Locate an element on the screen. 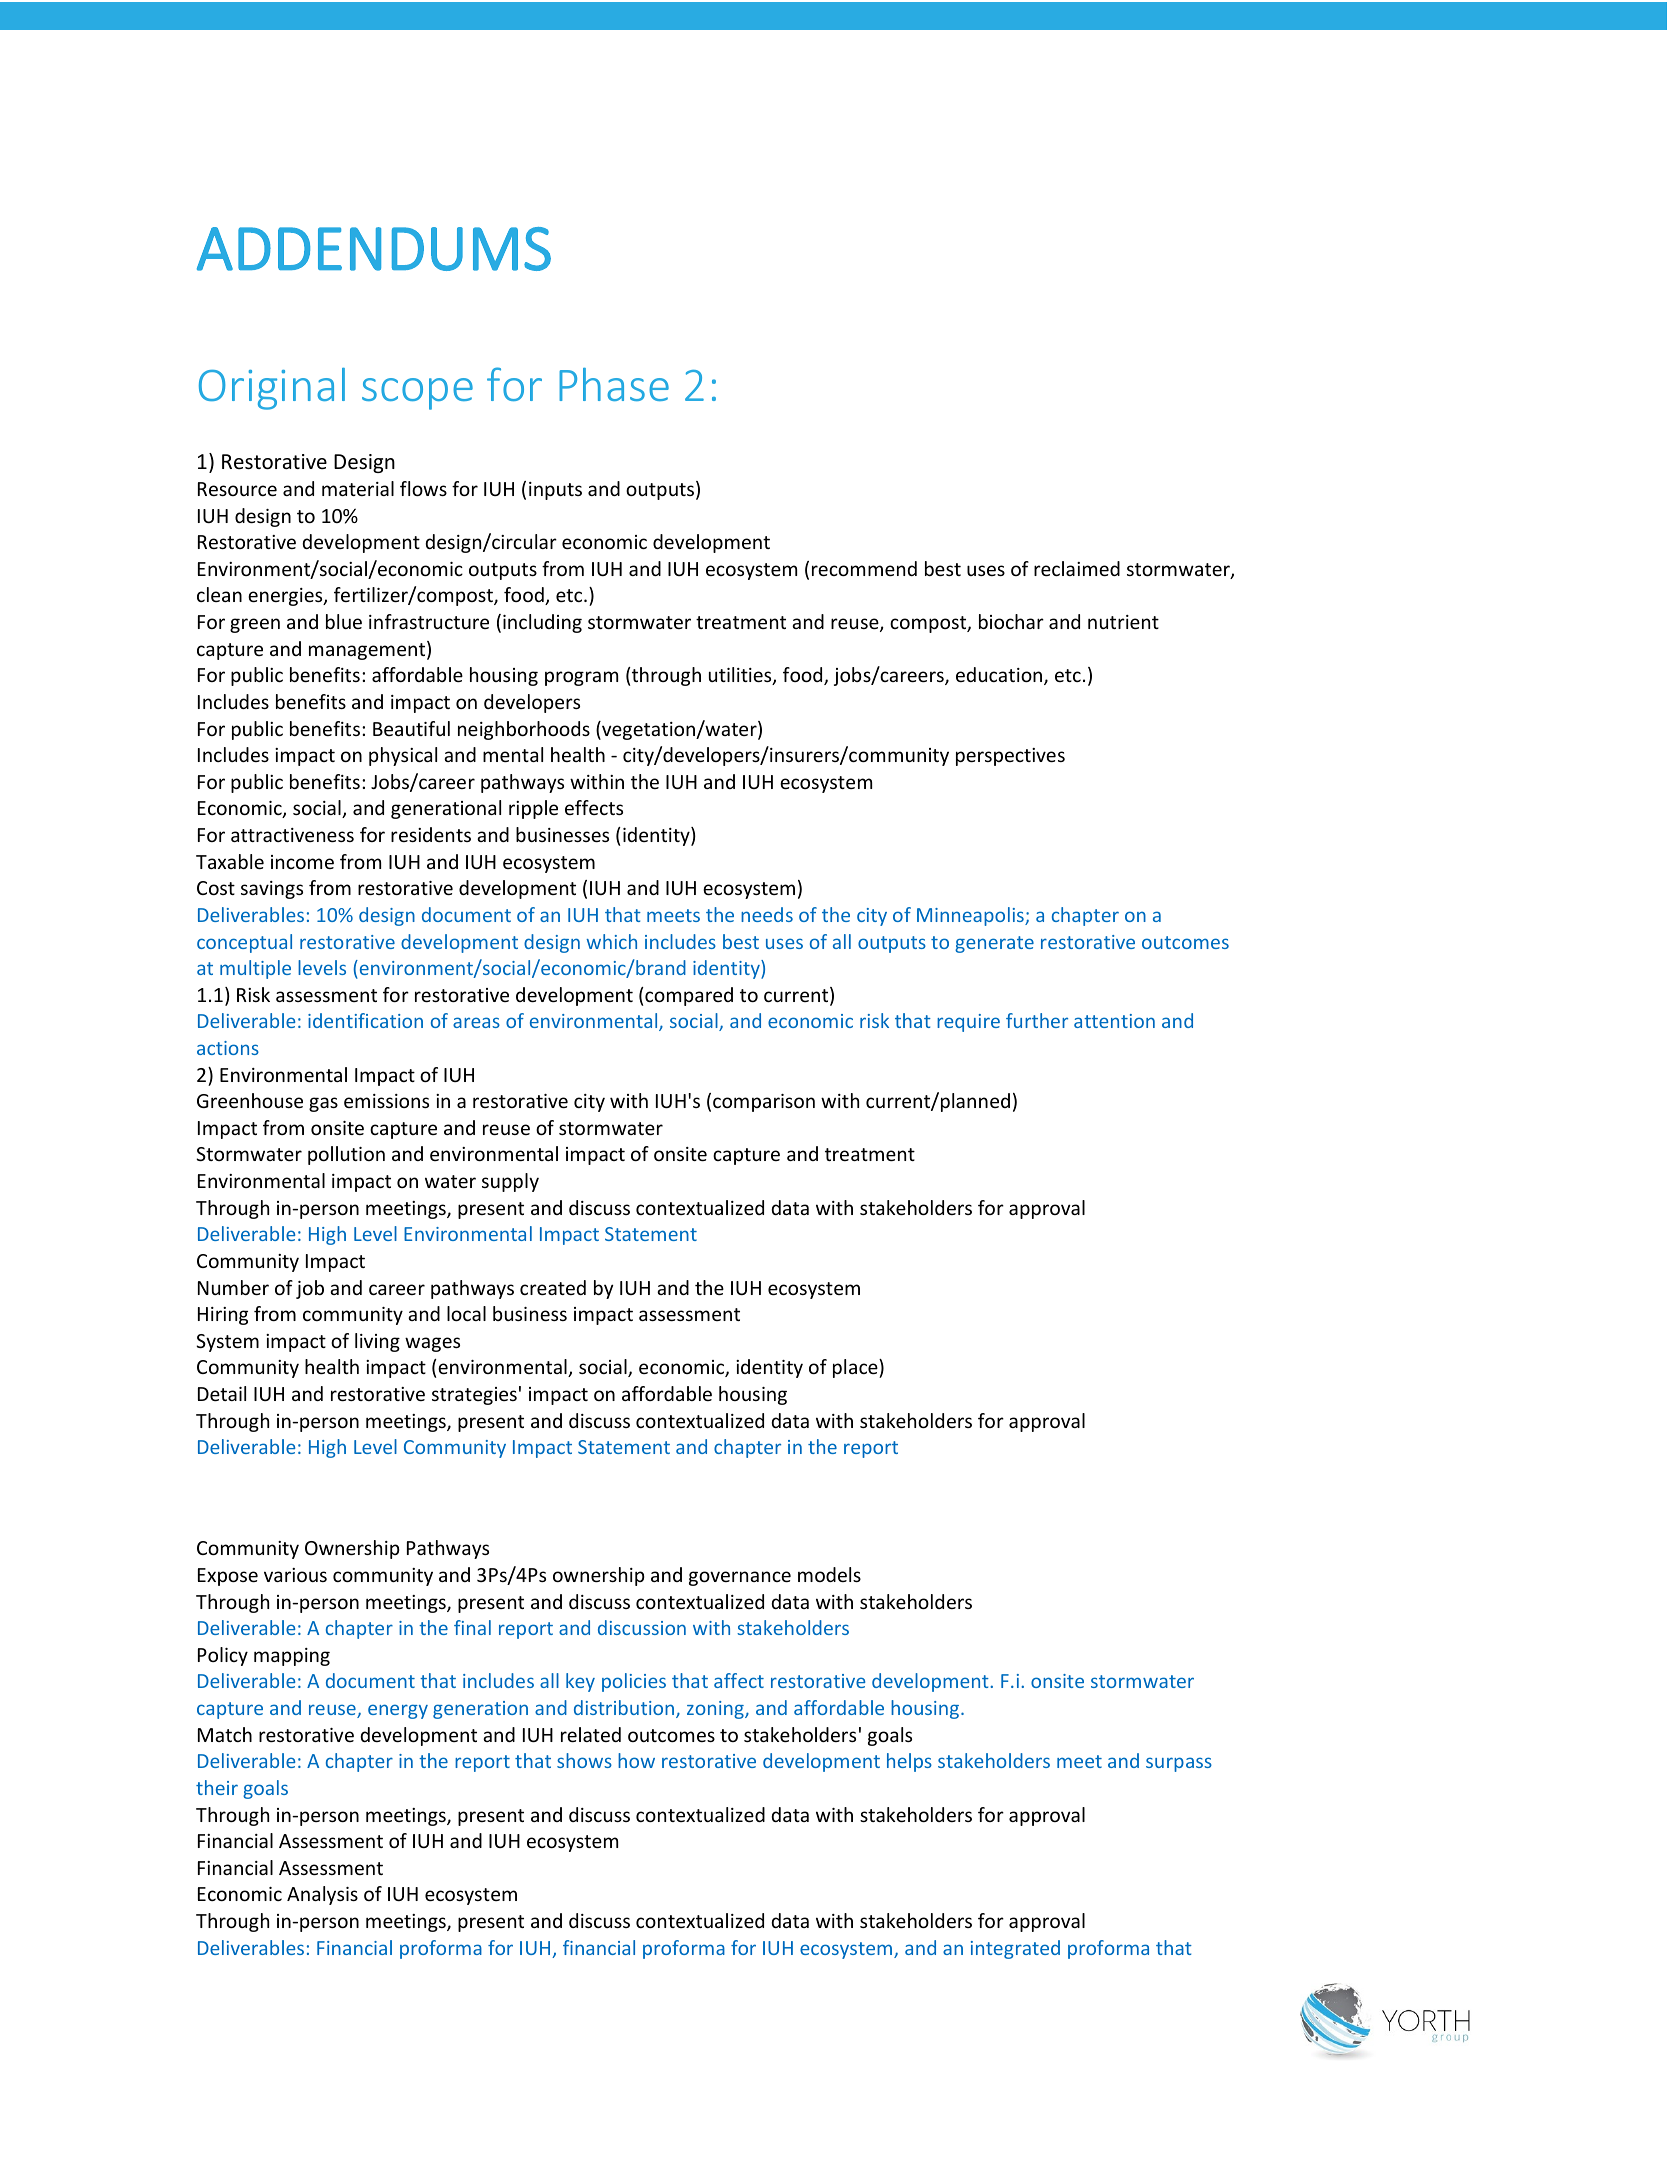 This screenshot has width=1668, height=2159. governance is located at coordinates (740, 1578).
